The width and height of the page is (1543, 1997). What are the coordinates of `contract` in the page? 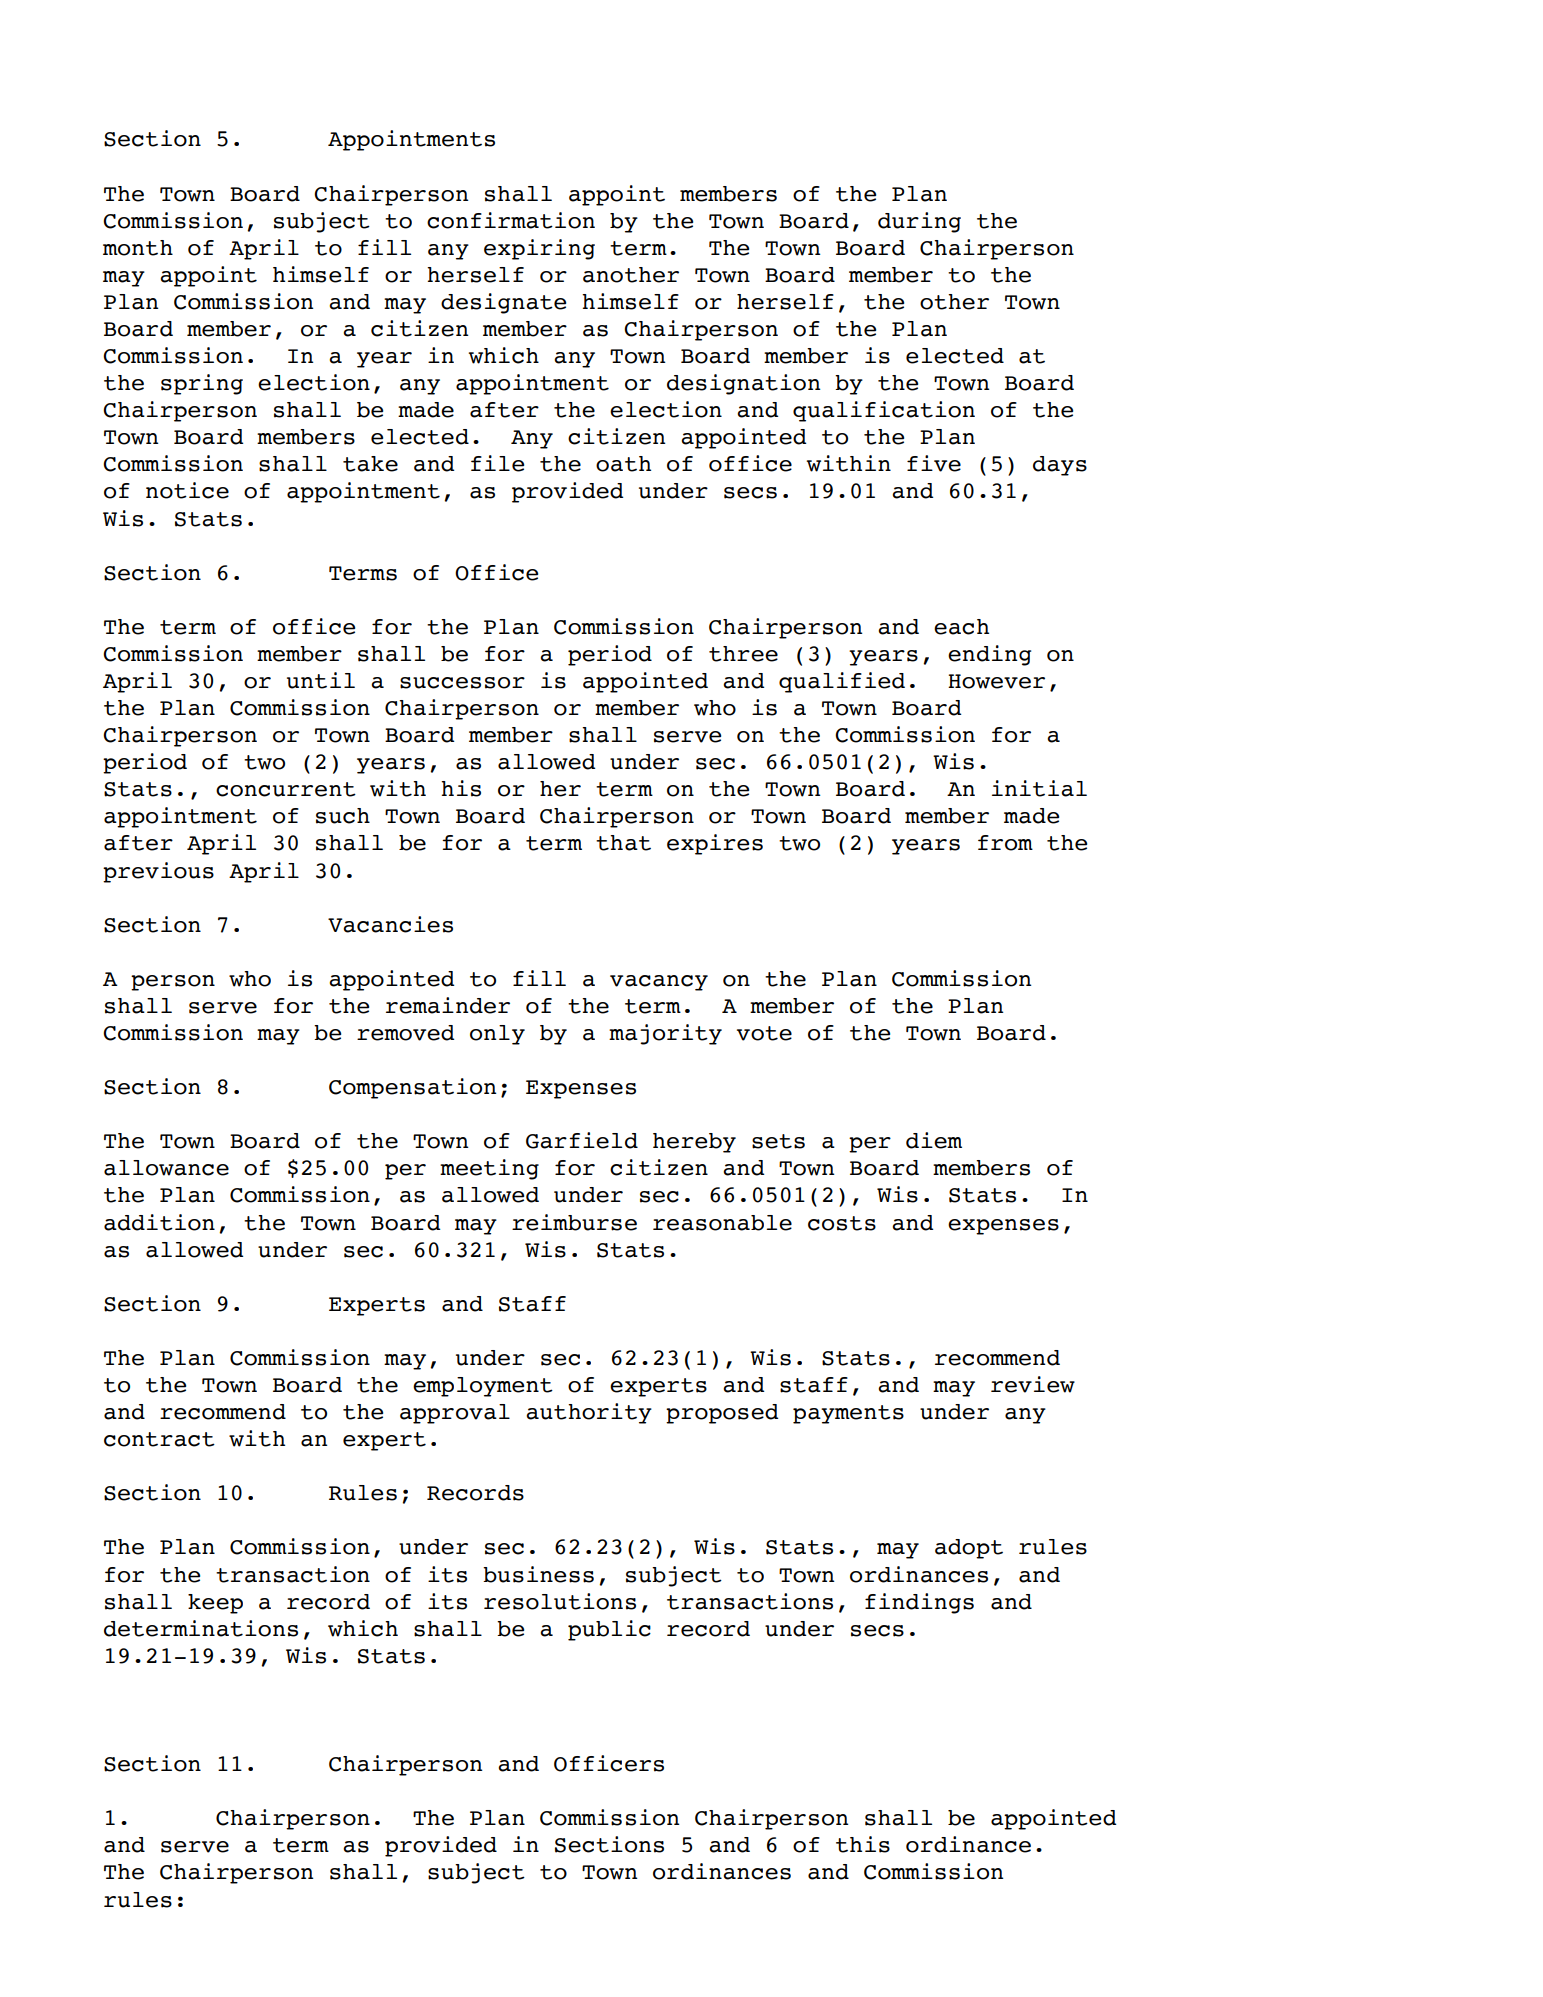 It's located at (159, 1439).
